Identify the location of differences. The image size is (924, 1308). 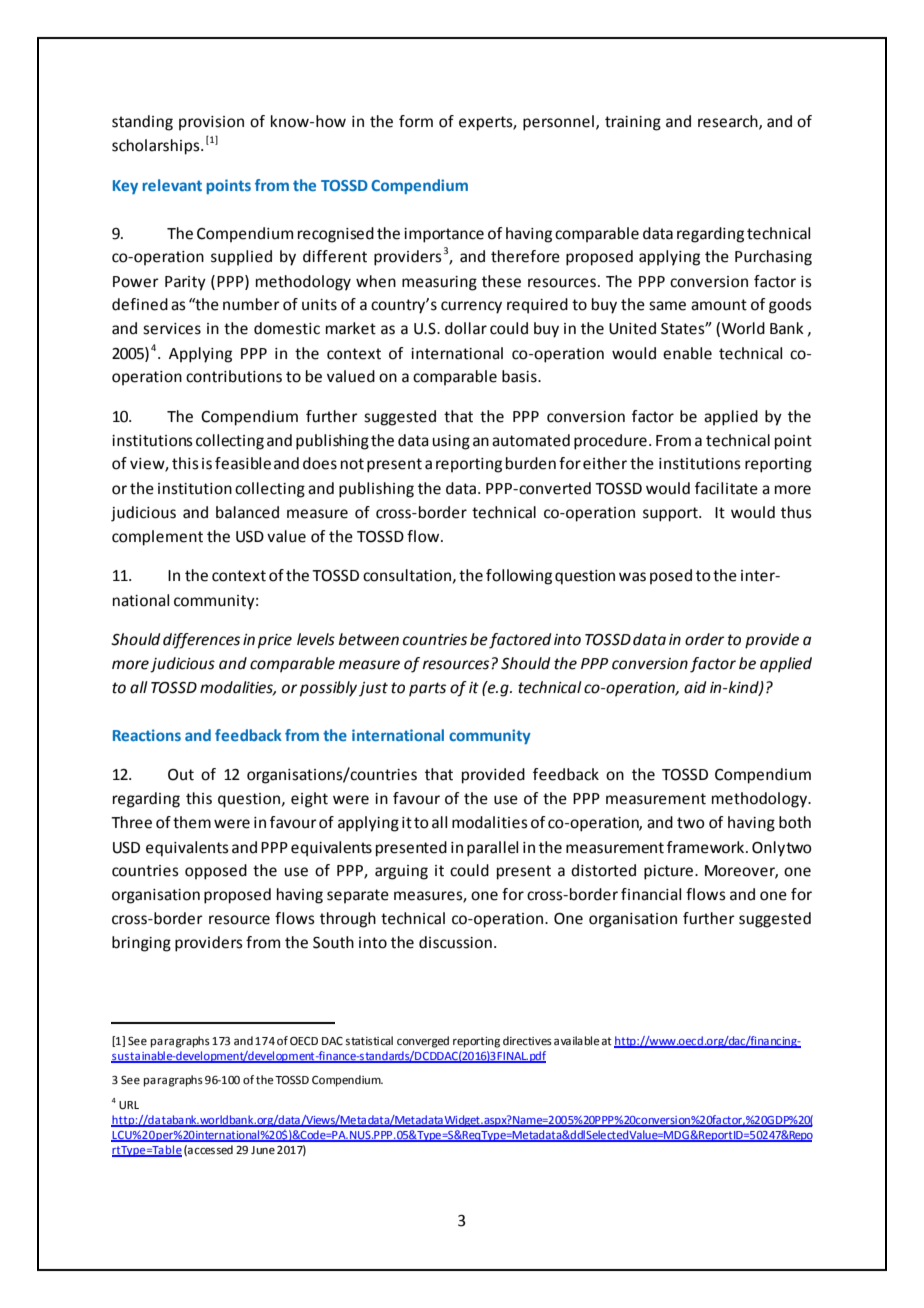
(201, 641).
